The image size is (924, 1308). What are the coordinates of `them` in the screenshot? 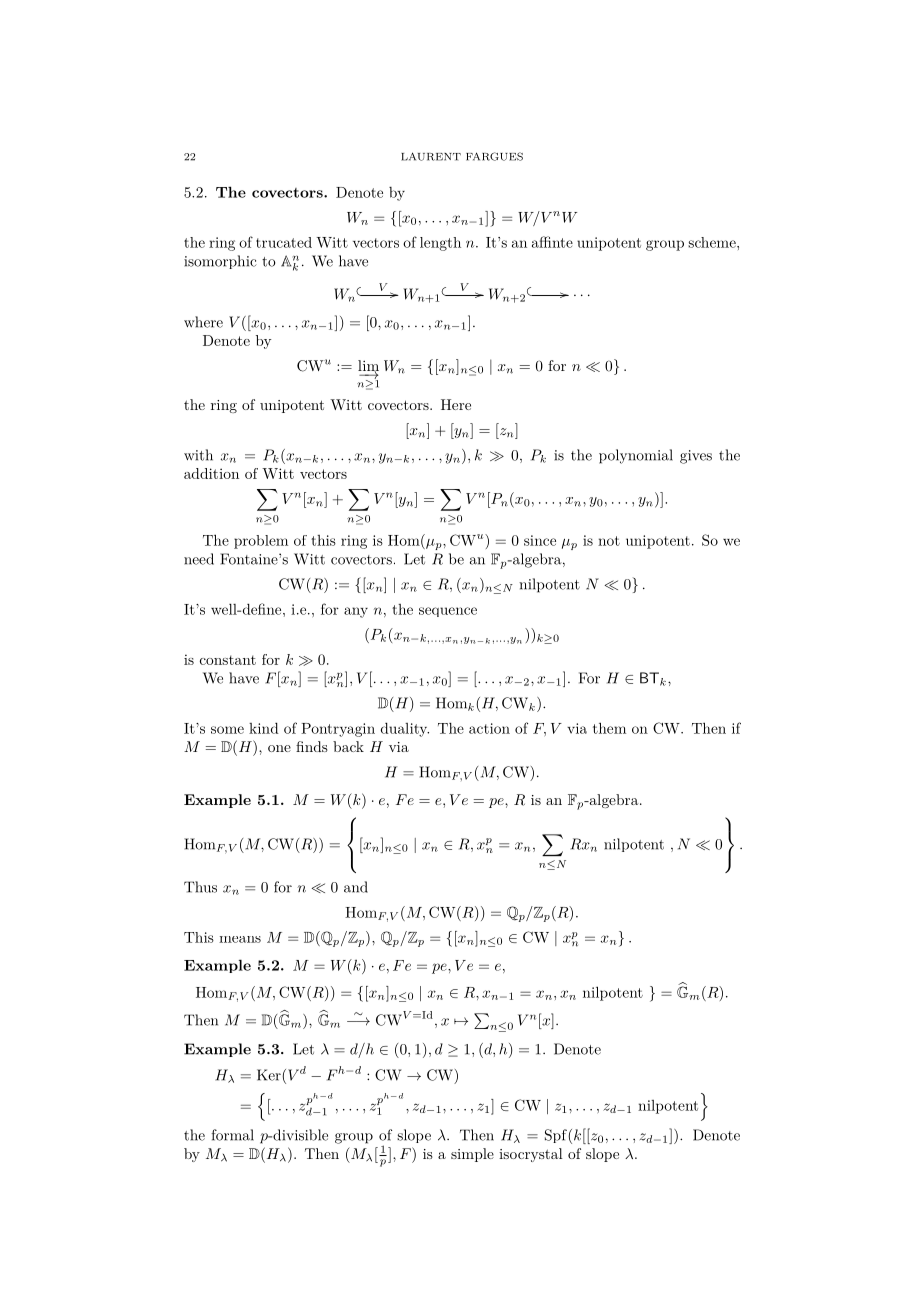 It's located at (609, 728).
